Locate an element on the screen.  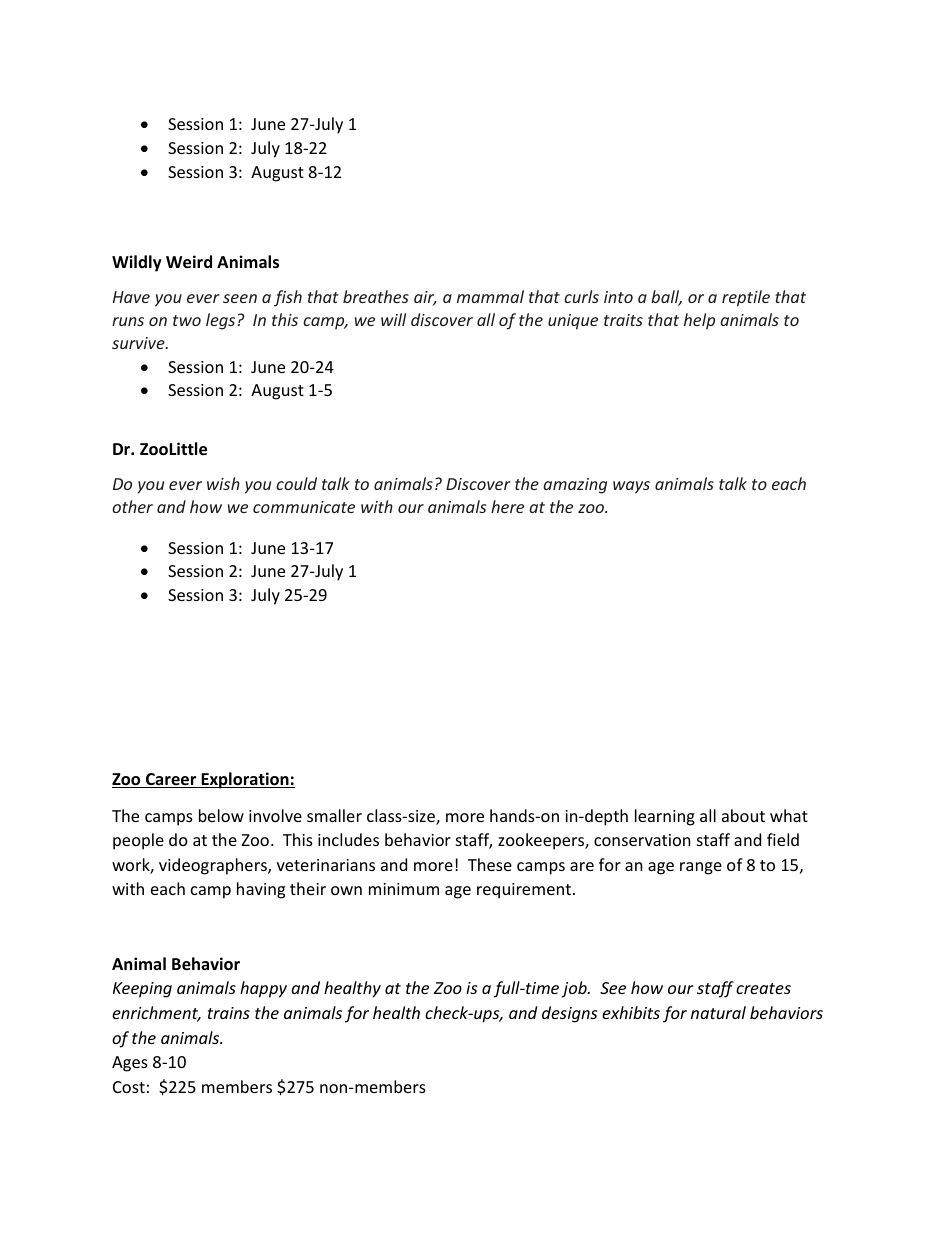
ways is located at coordinates (631, 487).
